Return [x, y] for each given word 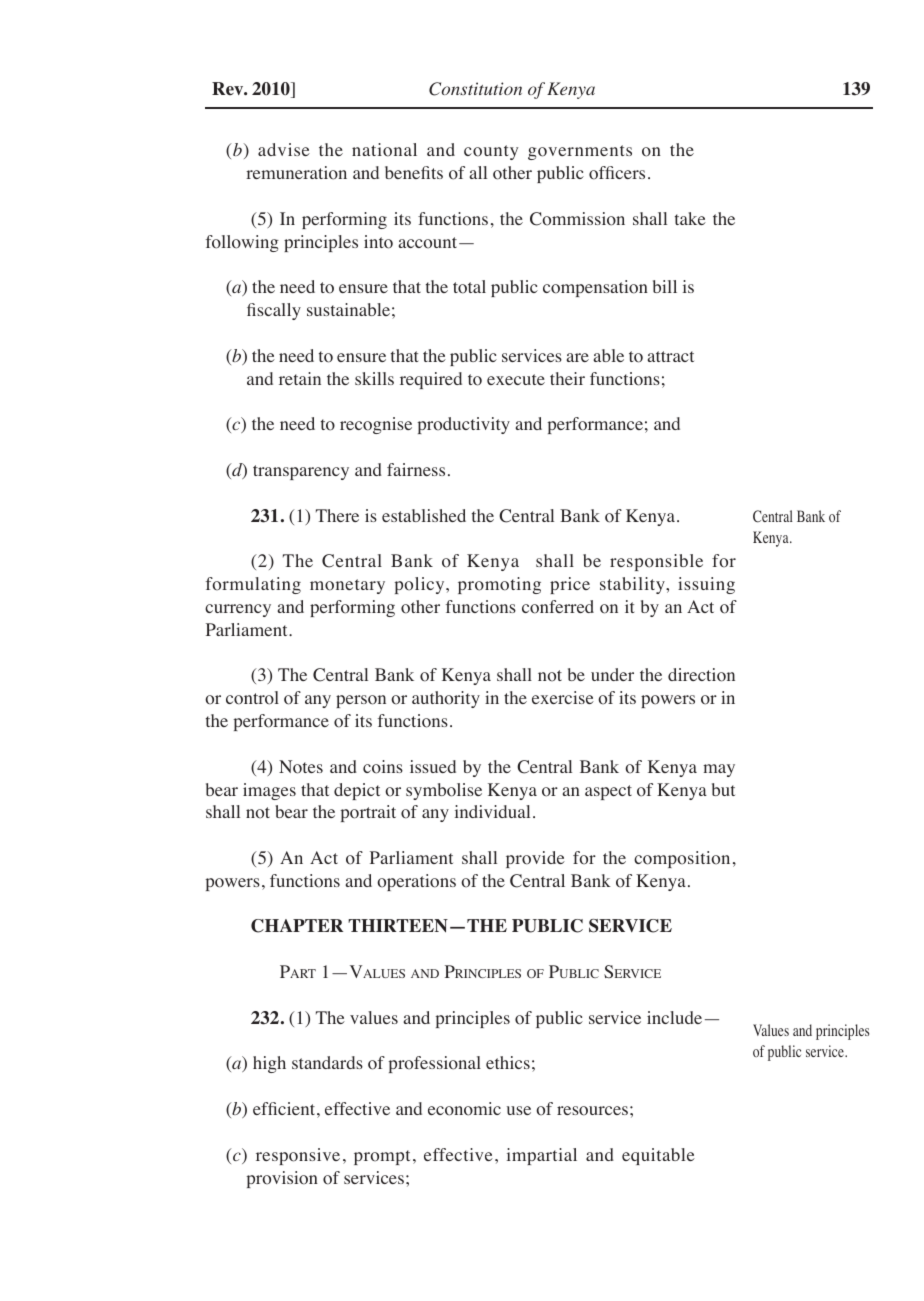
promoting [499, 585]
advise [284, 149]
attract [670, 356]
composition [682, 859]
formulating [253, 585]
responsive [298, 1156]
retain [300, 378]
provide [535, 859]
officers [617, 173]
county [491, 152]
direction [701, 675]
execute [516, 379]
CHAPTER [297, 926]
